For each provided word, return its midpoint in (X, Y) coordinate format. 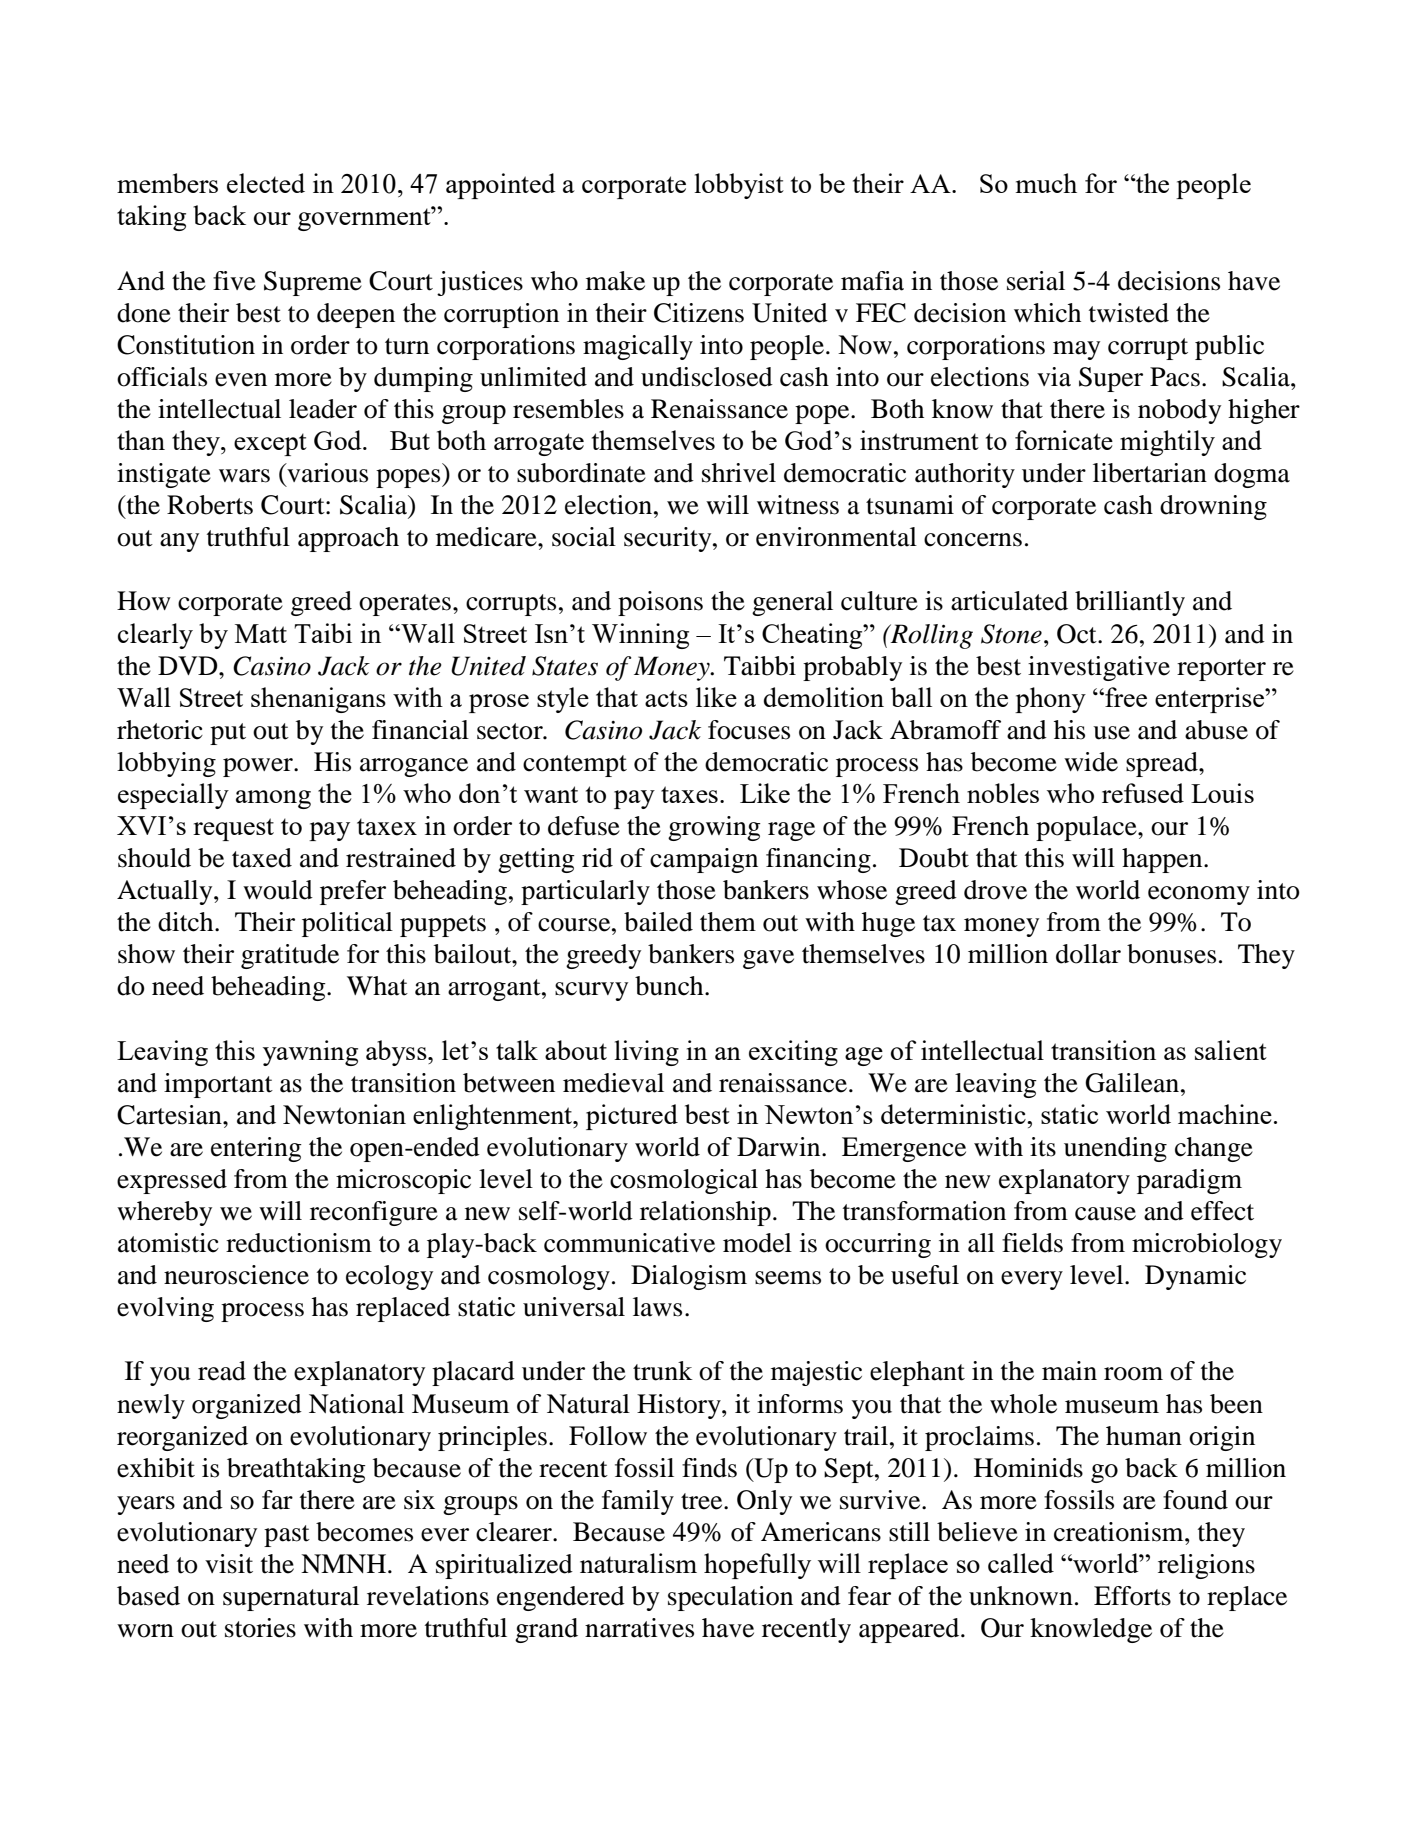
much (1046, 183)
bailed (658, 922)
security (669, 539)
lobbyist (739, 186)
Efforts (1132, 1596)
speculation (730, 1598)
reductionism (299, 1243)
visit (229, 1564)
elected (266, 183)
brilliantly (1130, 603)
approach (348, 539)
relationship (705, 1213)
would (278, 890)
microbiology (1207, 1245)
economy (1199, 895)
